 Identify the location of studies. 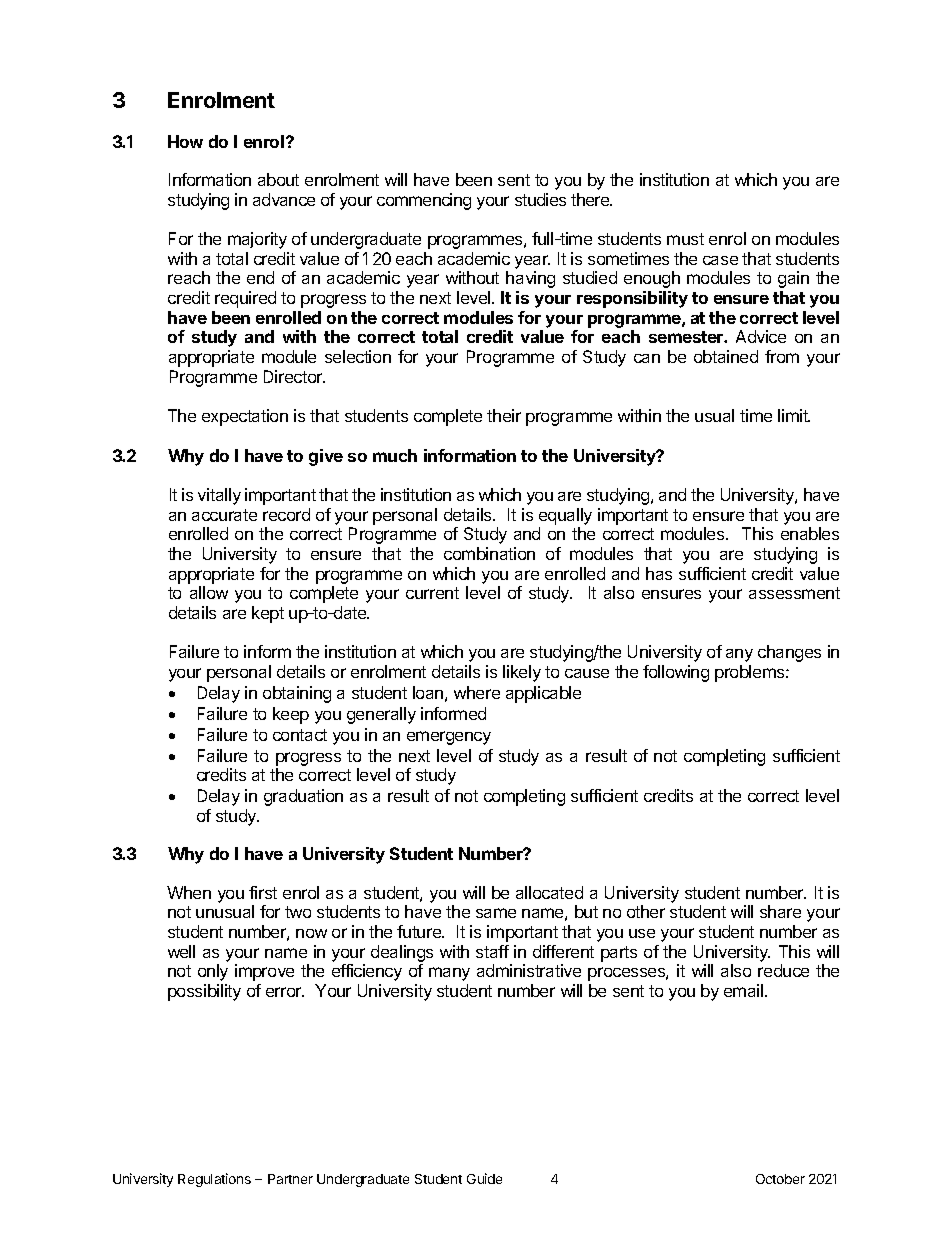
(540, 199).
